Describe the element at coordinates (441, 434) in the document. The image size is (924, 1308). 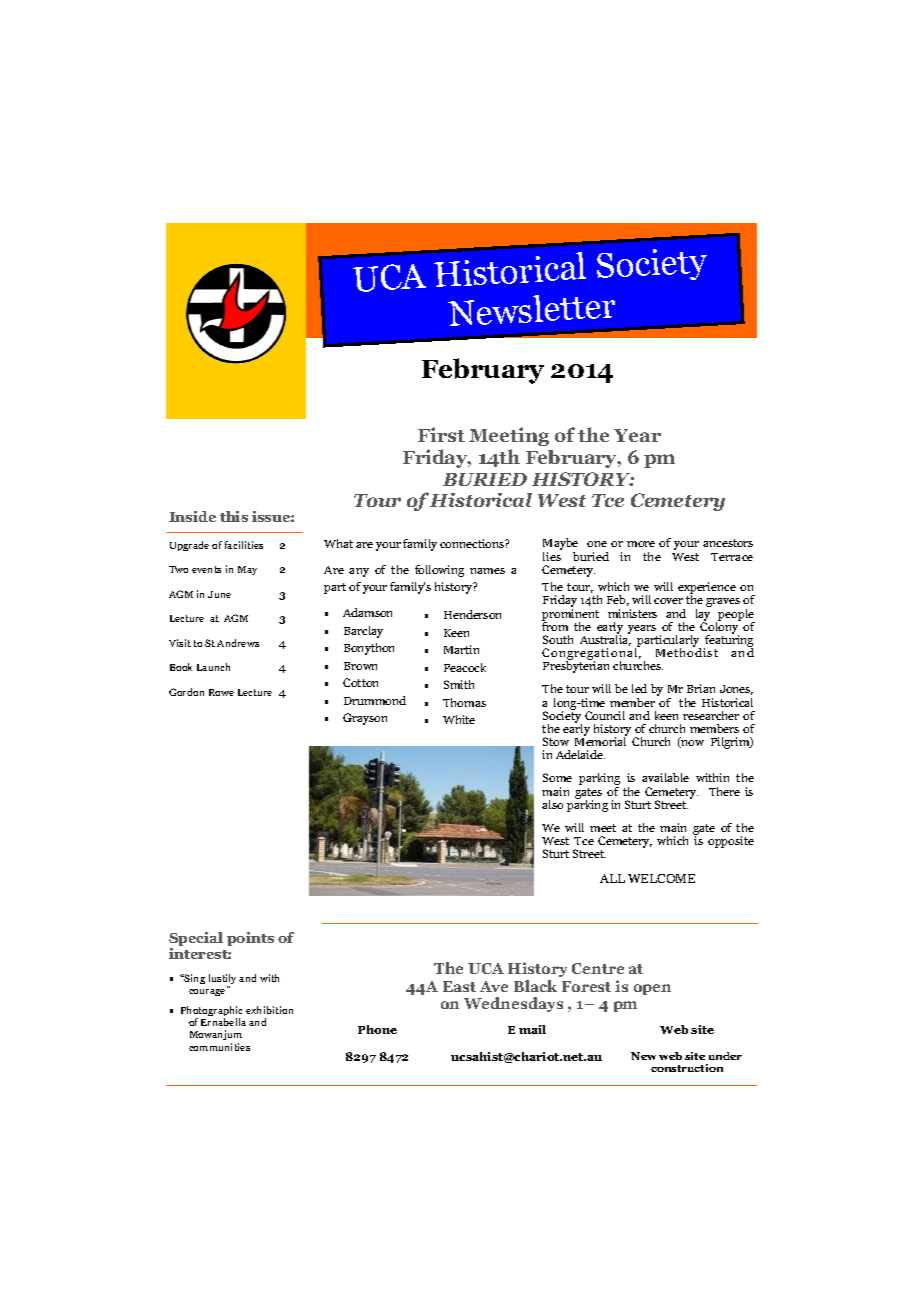
I see `First` at that location.
